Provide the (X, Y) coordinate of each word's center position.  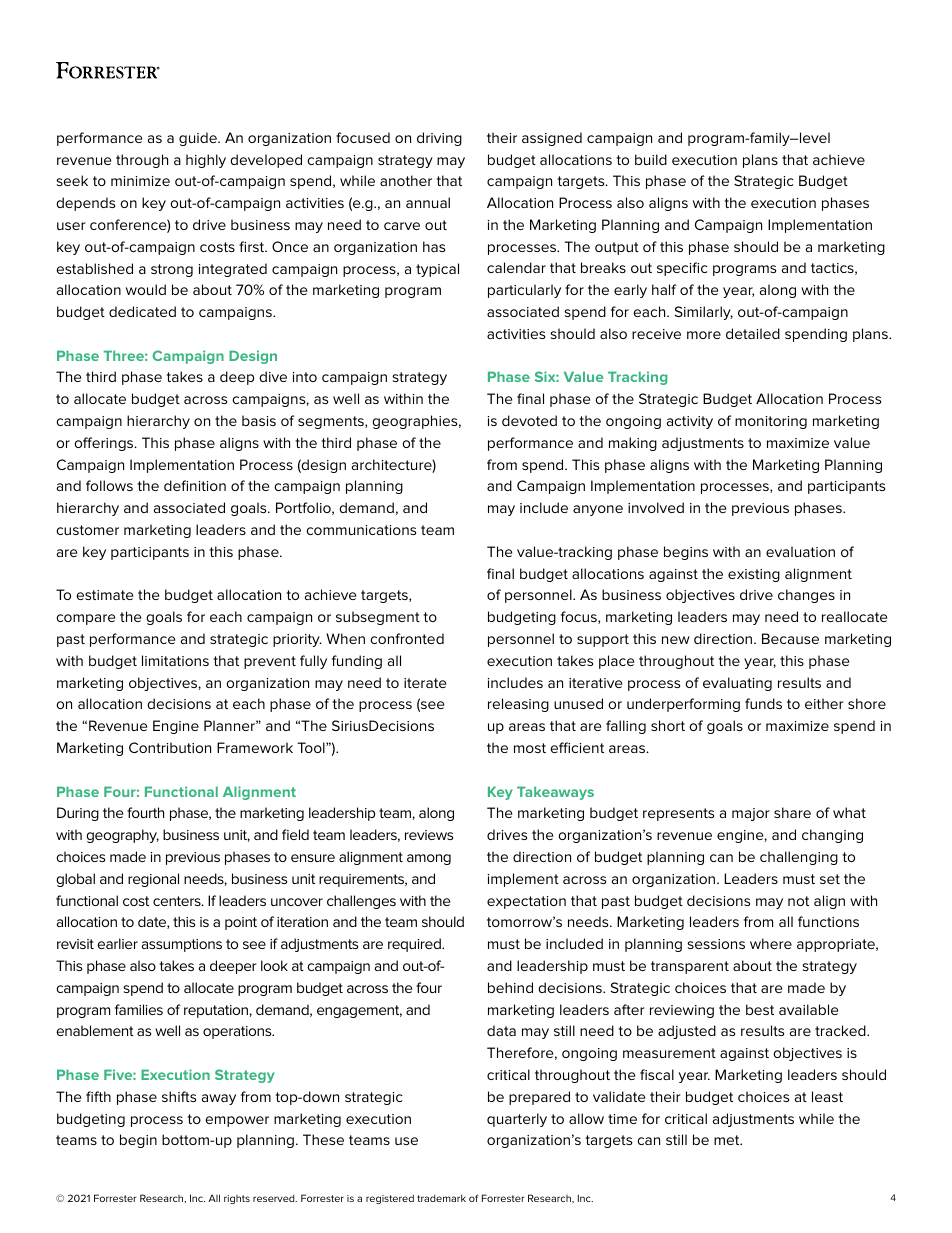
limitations (175, 660)
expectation (526, 902)
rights (237, 1199)
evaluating (737, 684)
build (651, 159)
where (771, 943)
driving (439, 139)
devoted (529, 420)
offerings (105, 444)
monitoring (771, 422)
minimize (140, 181)
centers (178, 901)
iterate (425, 683)
